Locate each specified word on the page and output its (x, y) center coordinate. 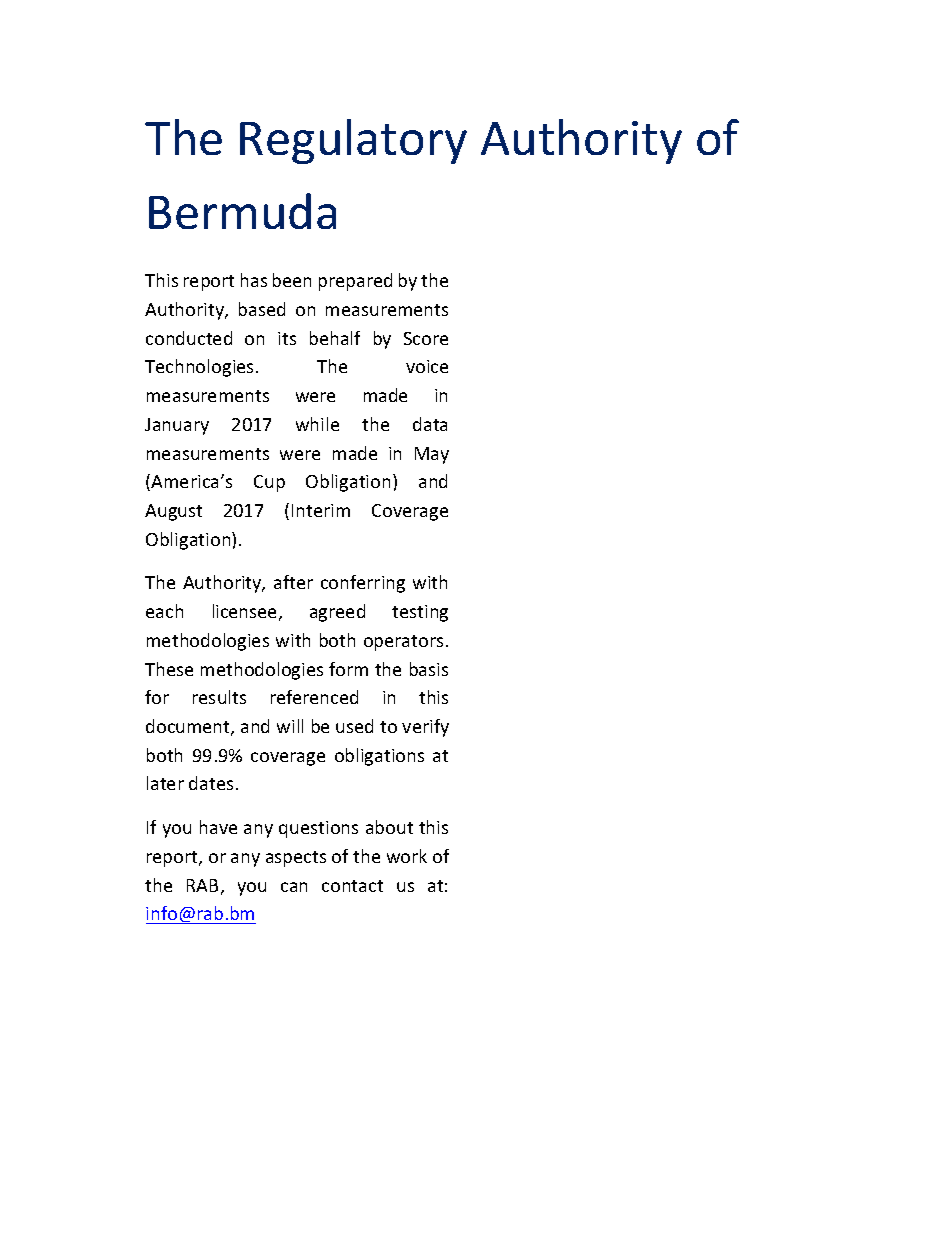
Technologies (199, 368)
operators (403, 643)
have (218, 827)
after (293, 582)
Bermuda (242, 211)
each (164, 611)
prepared (355, 282)
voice (427, 366)
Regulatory (353, 141)
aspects (296, 859)
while (317, 424)
